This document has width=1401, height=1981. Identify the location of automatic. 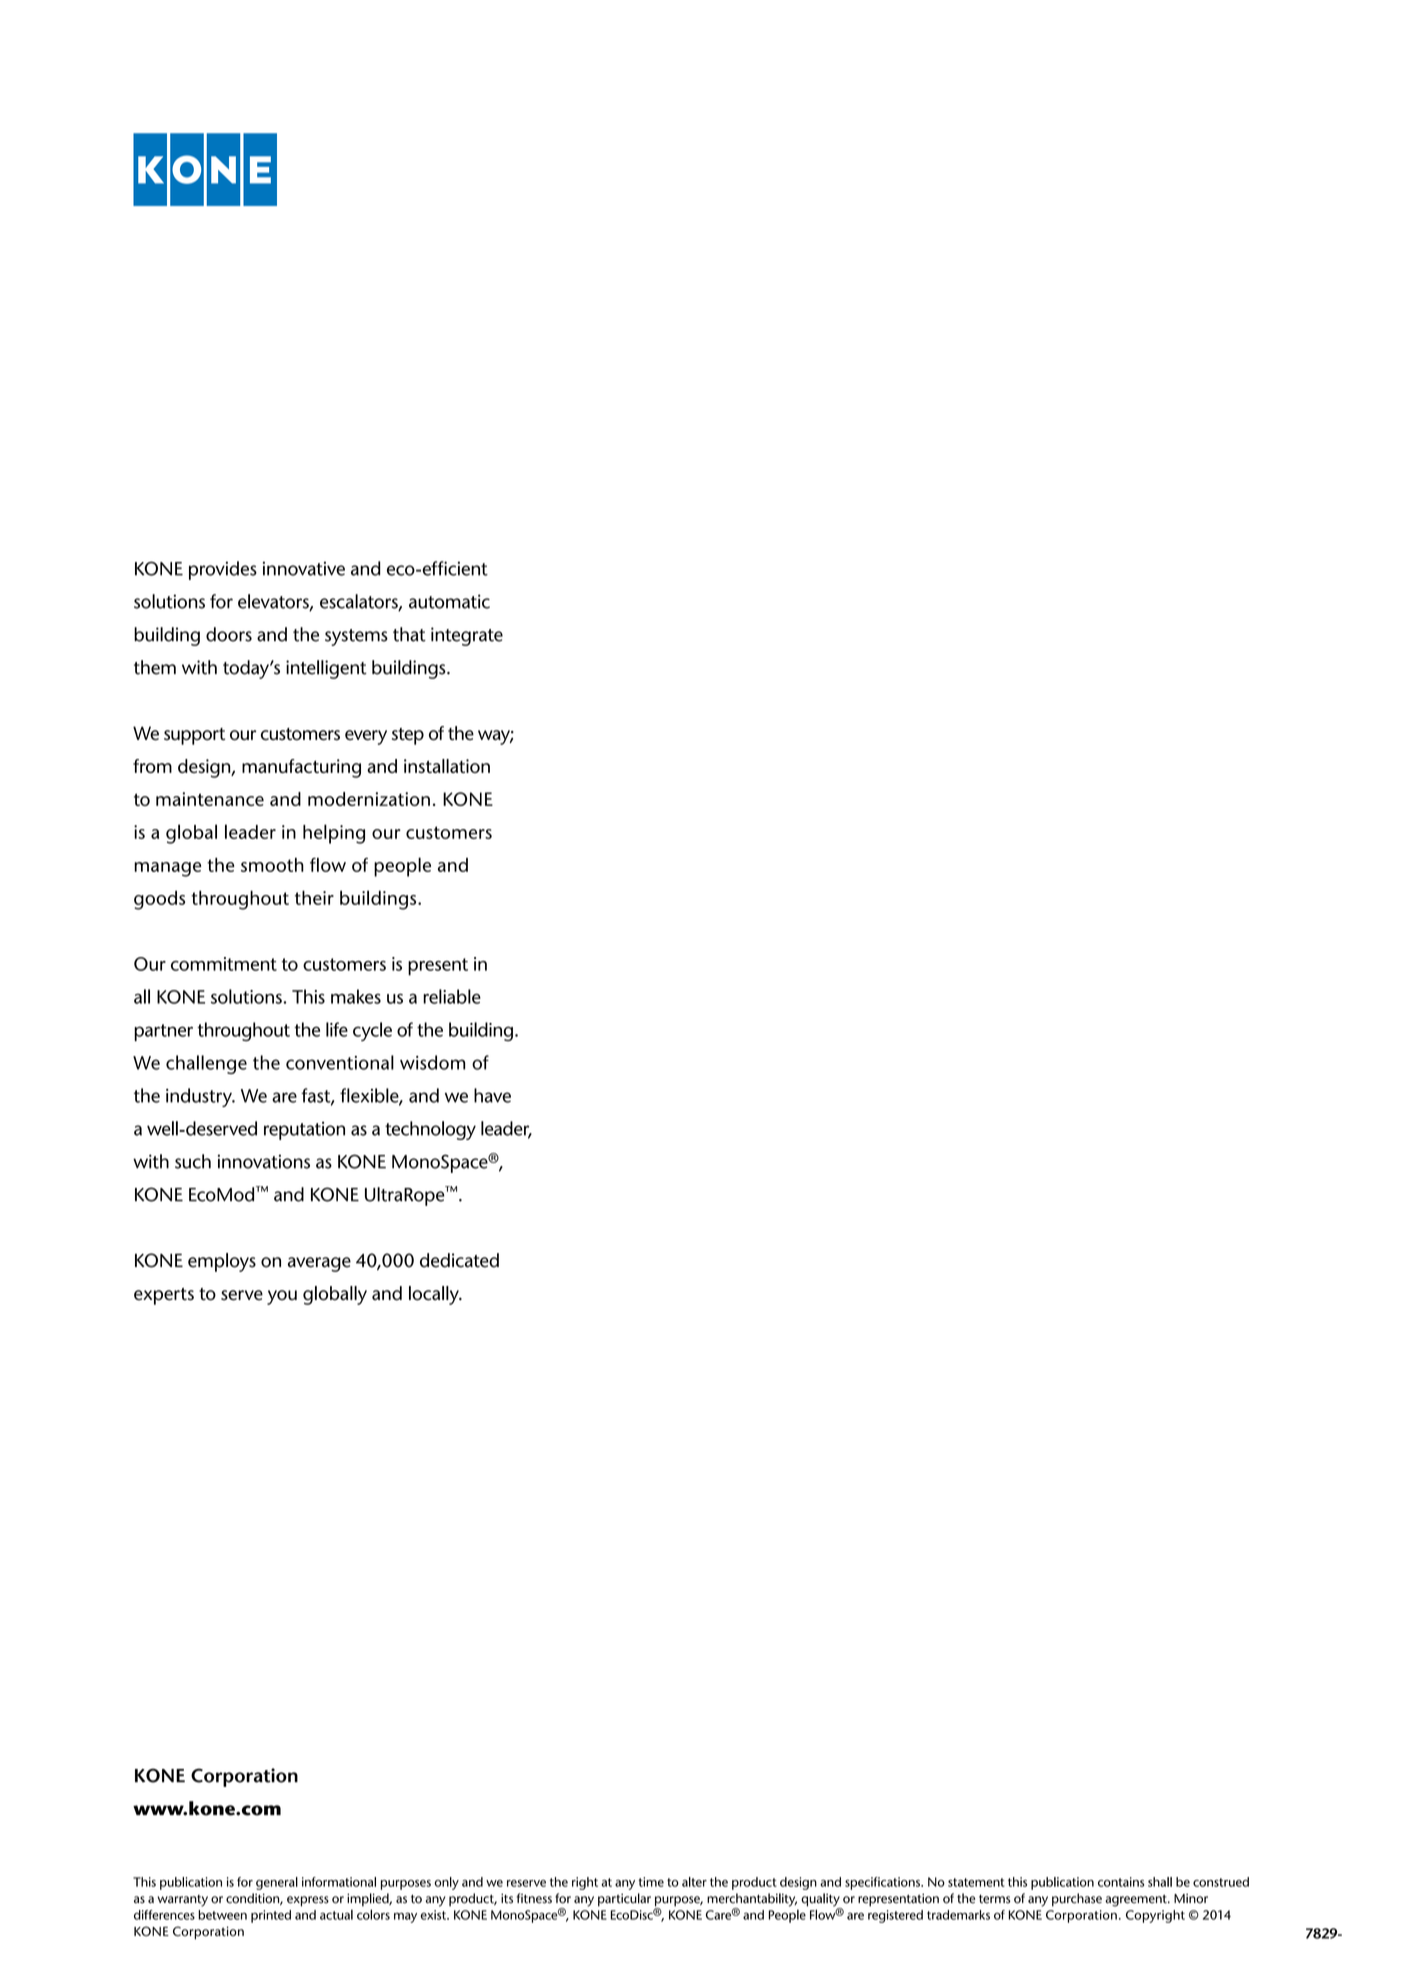
(449, 601).
